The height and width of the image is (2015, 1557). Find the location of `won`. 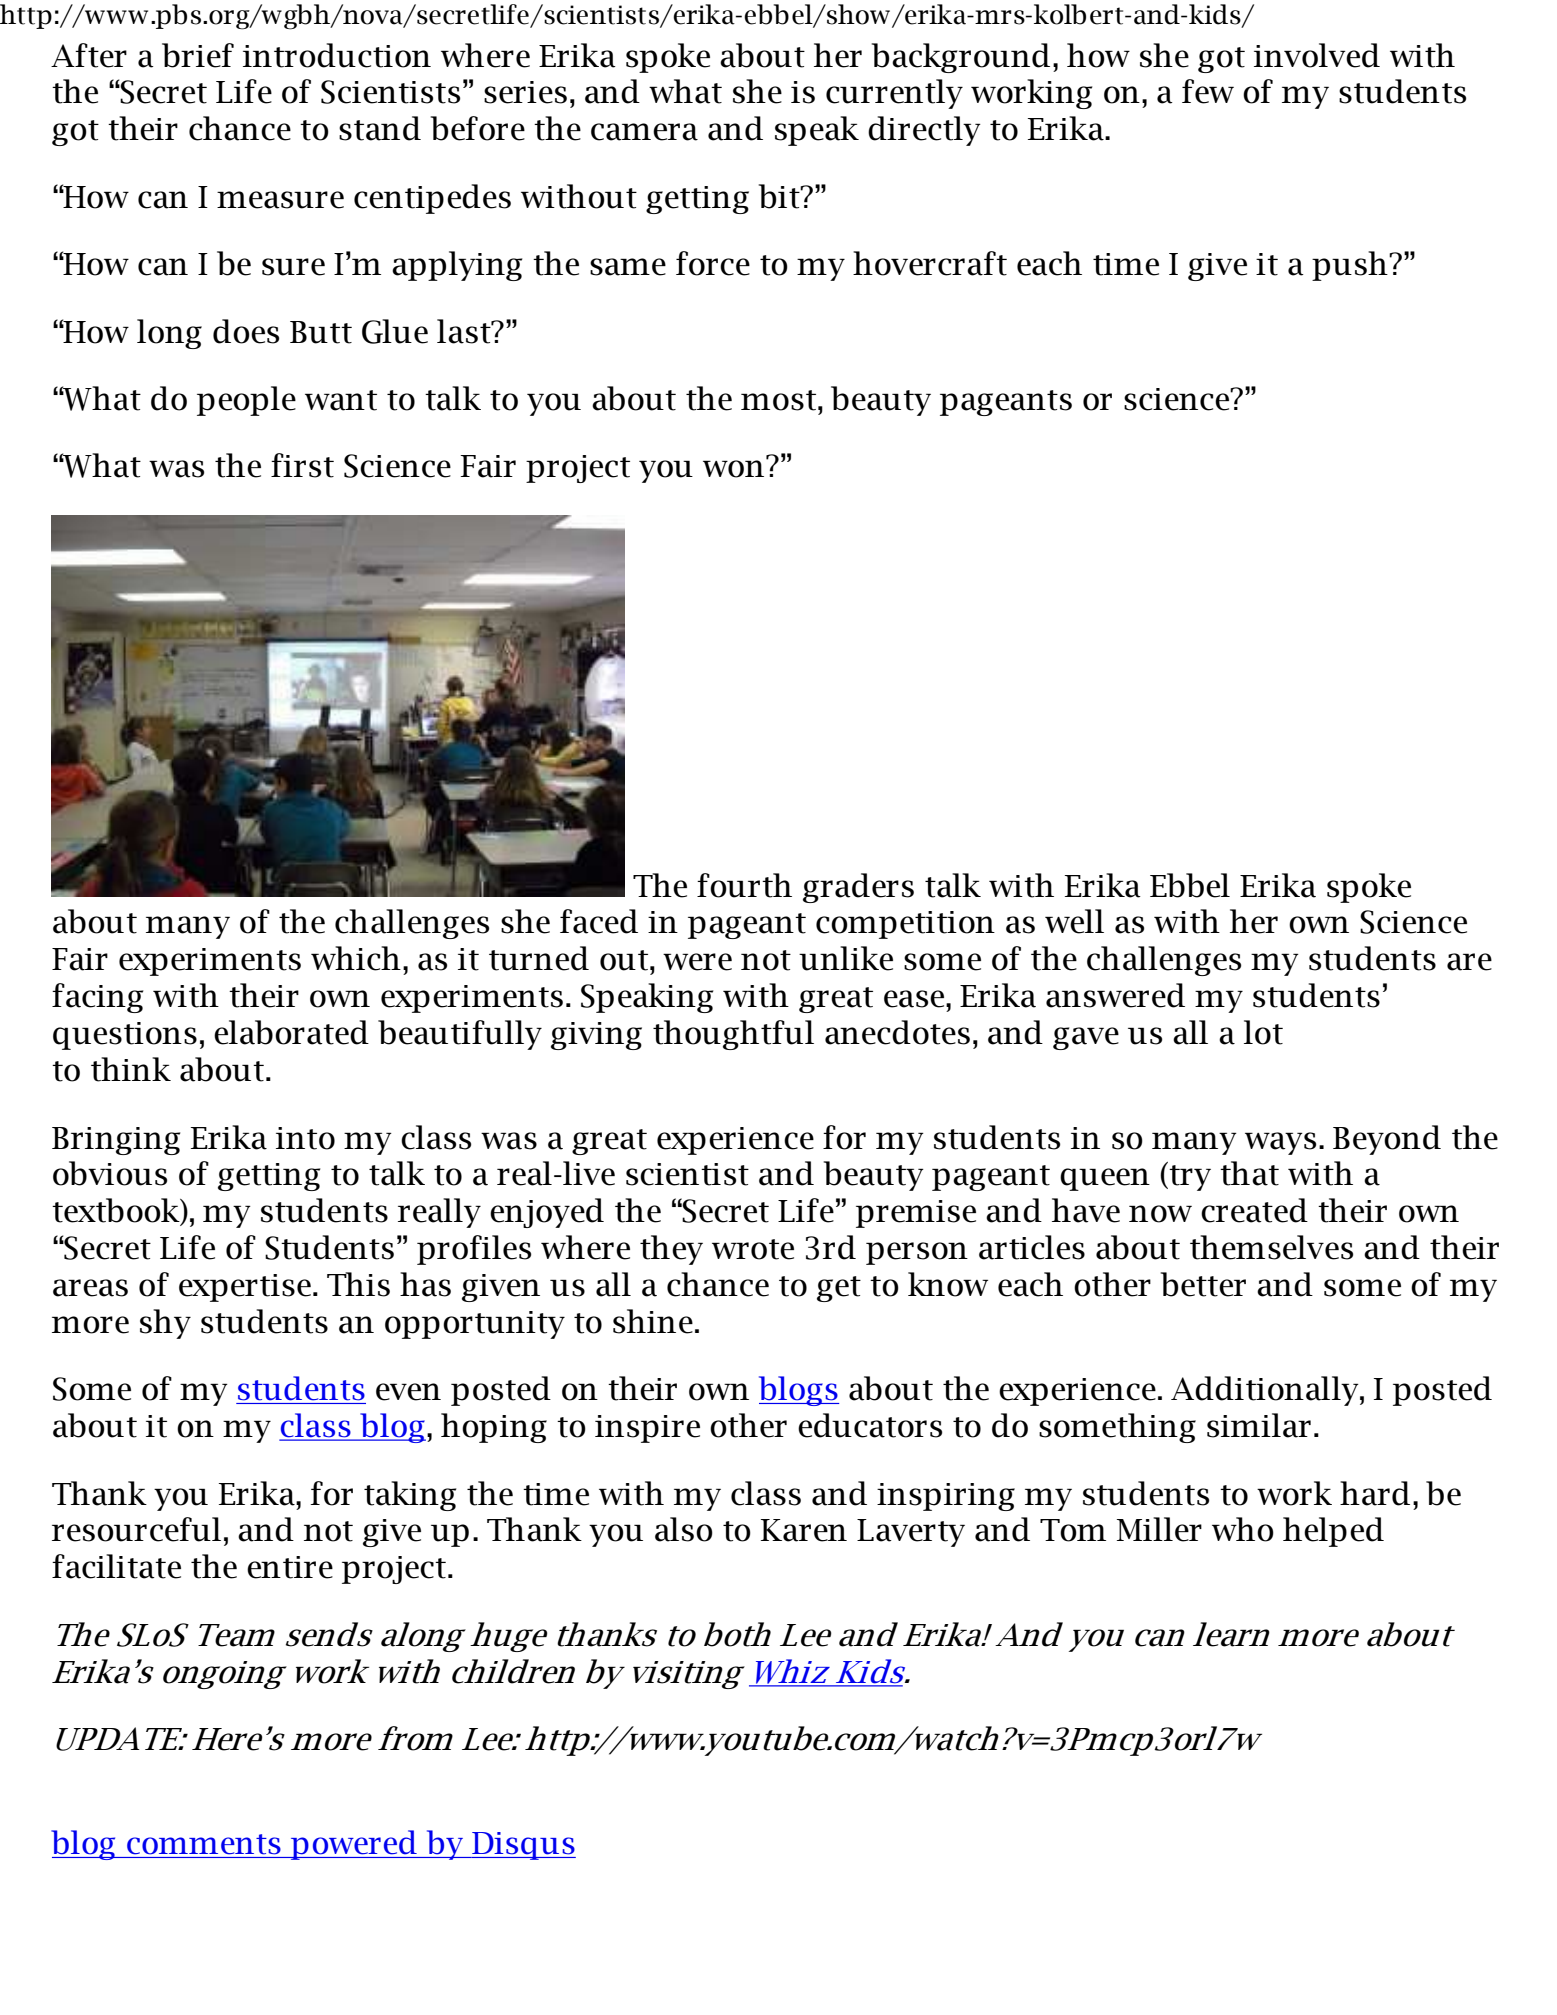

won is located at coordinates (733, 469).
